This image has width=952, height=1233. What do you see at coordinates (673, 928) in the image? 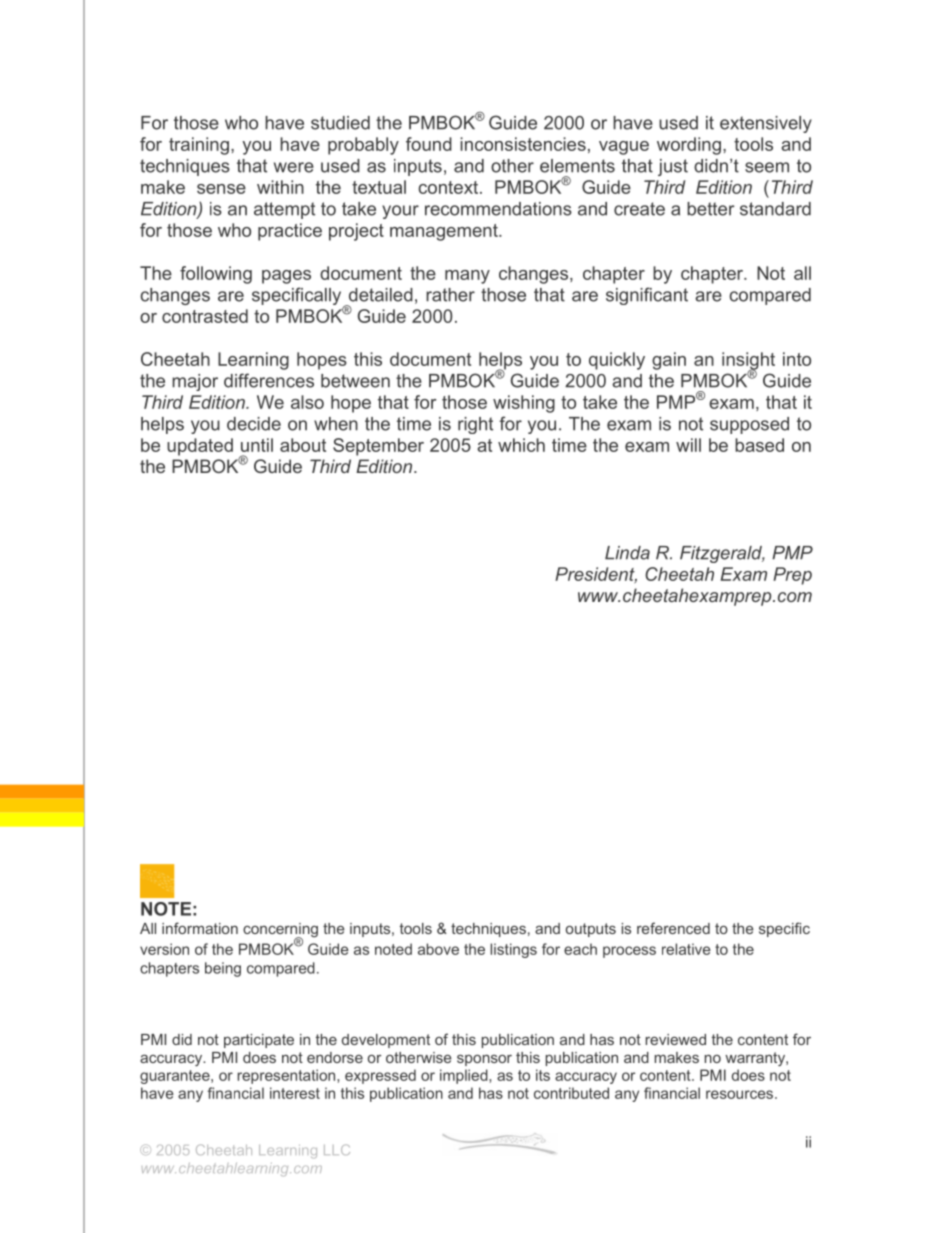
I see `referenced` at bounding box center [673, 928].
